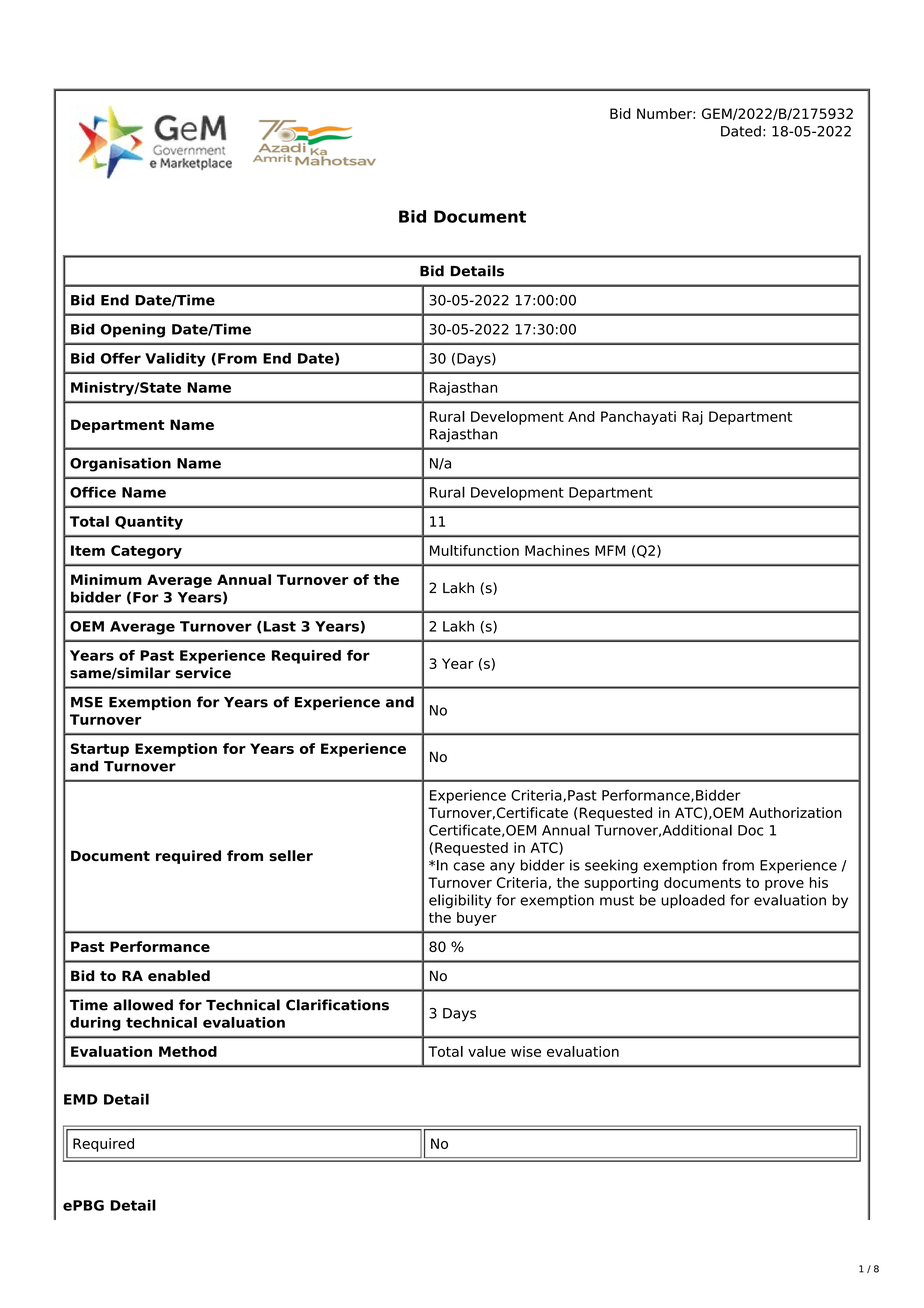 The width and height of the screenshot is (924, 1308). What do you see at coordinates (526, 1051) in the screenshot?
I see `wise` at bounding box center [526, 1051].
